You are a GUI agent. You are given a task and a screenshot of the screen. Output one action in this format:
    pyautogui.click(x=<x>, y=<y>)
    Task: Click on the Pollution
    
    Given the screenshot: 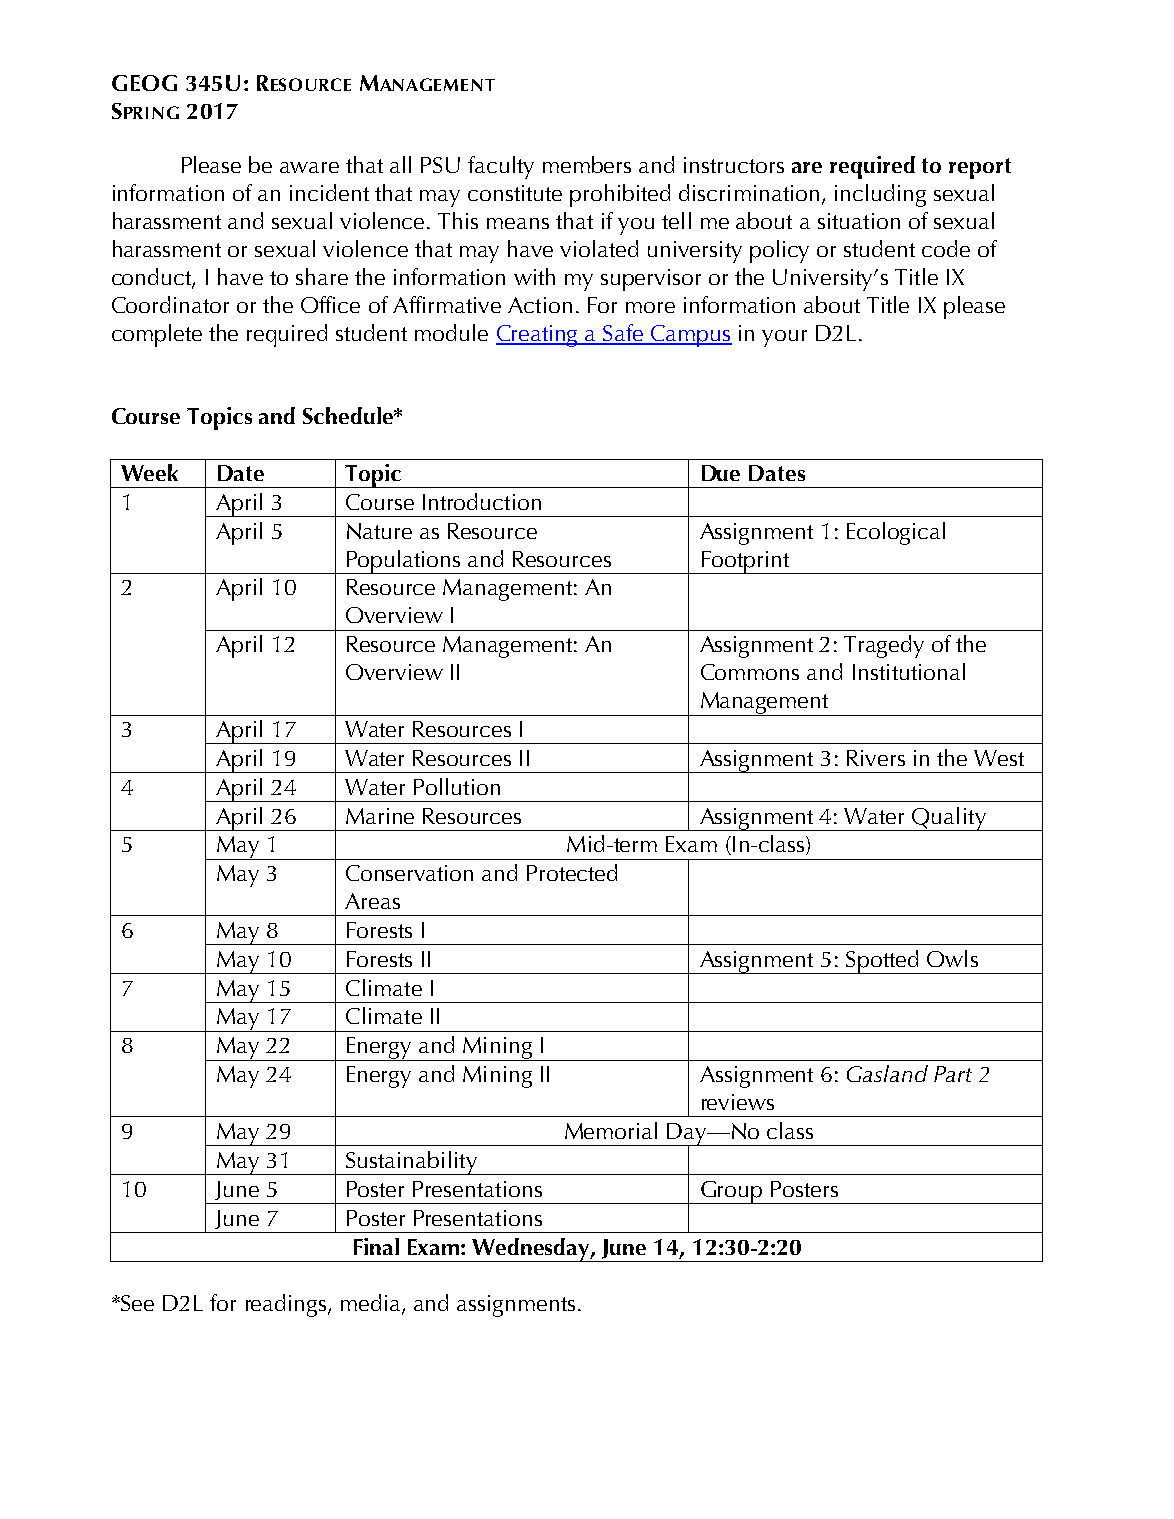 What is the action you would take?
    pyautogui.click(x=457, y=786)
